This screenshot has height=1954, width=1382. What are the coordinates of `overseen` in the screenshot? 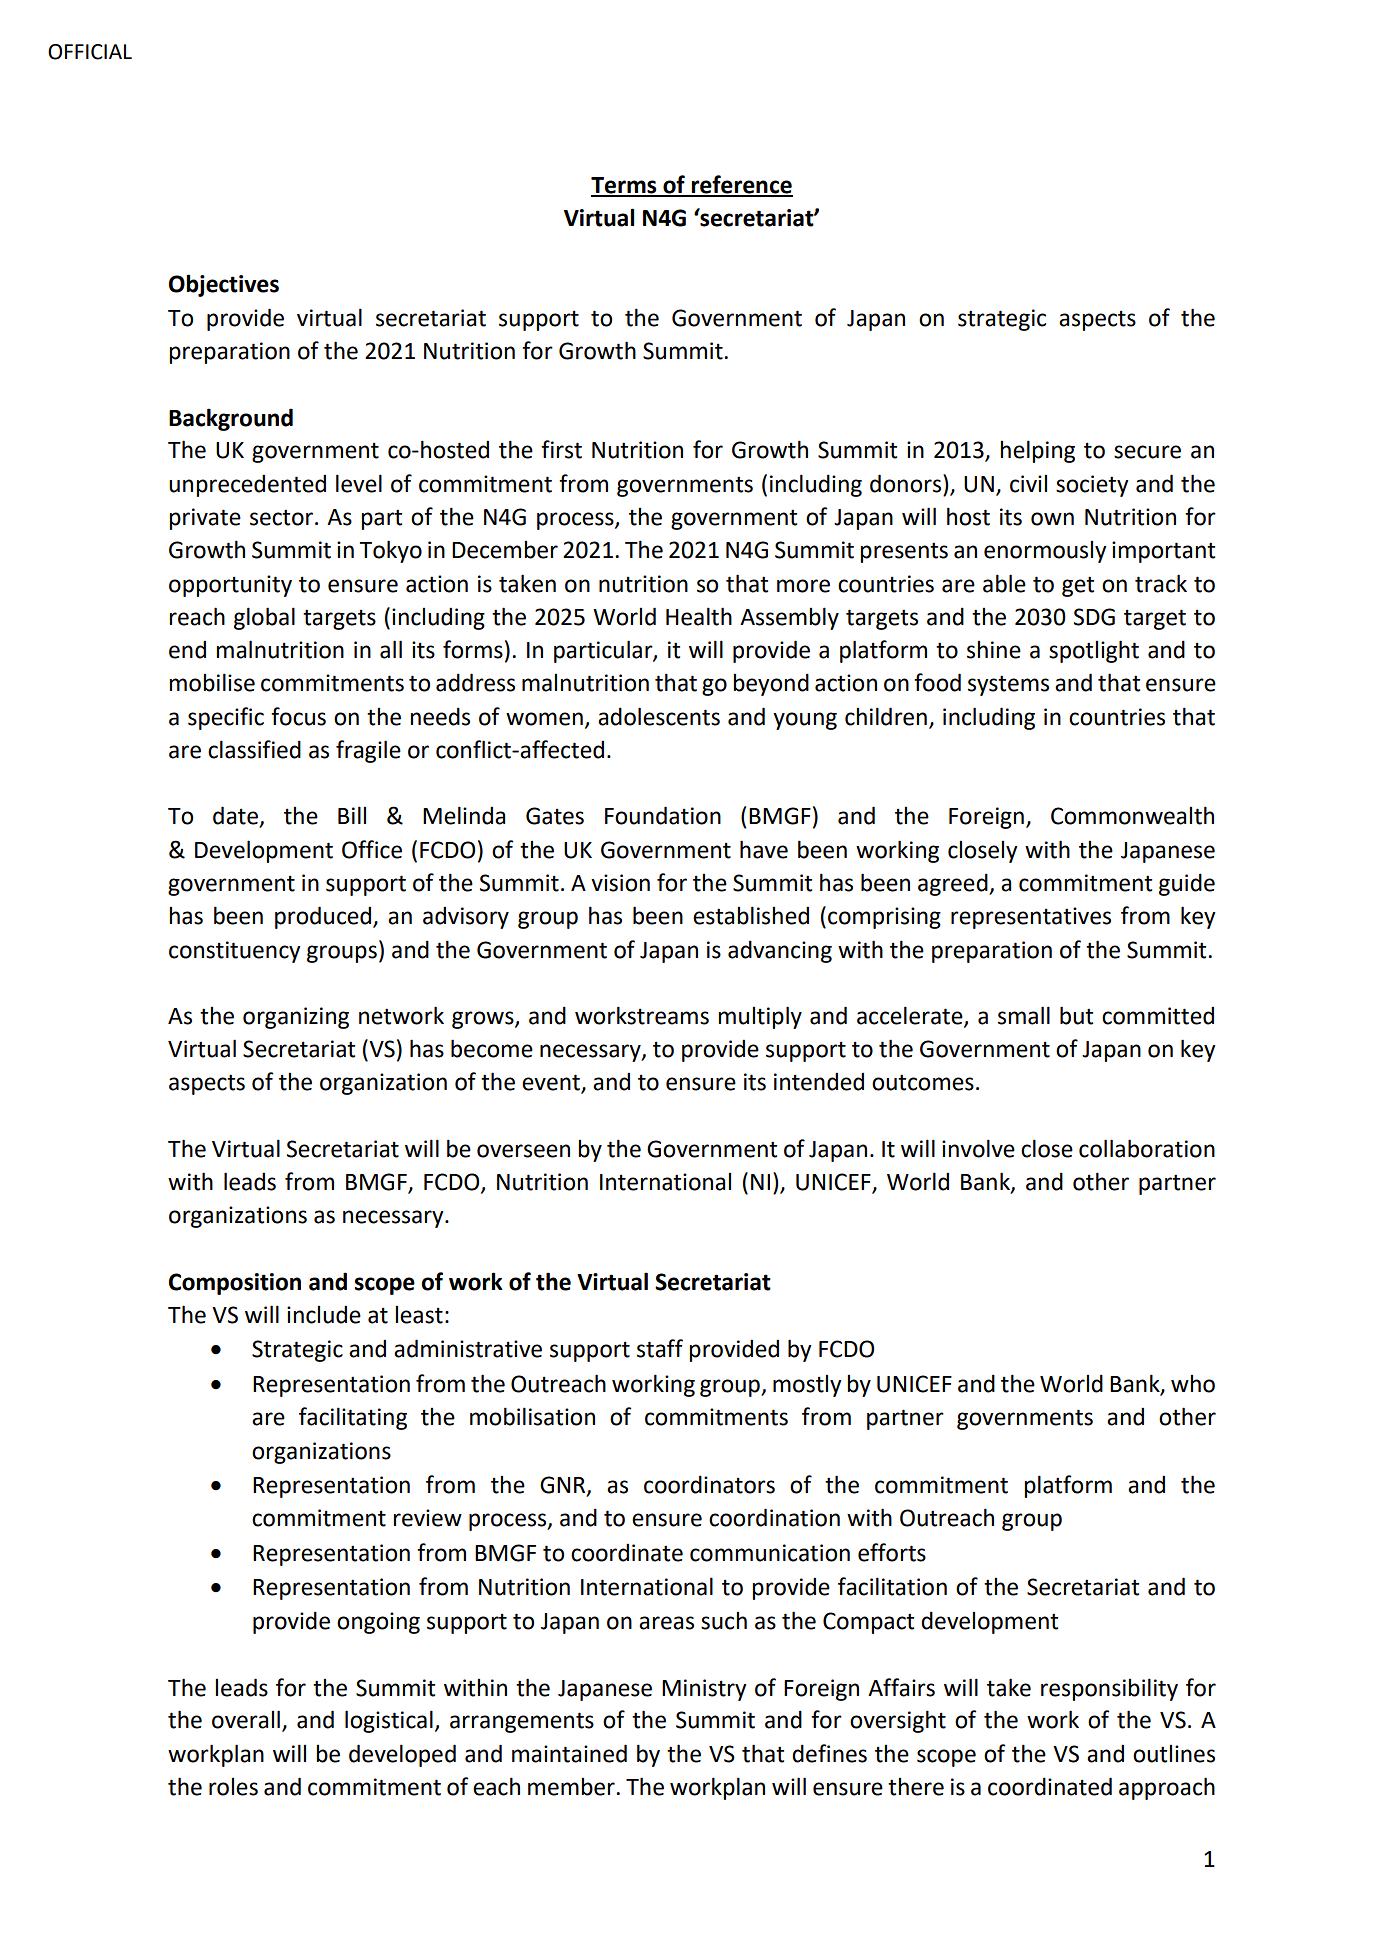 It's located at (523, 1151).
